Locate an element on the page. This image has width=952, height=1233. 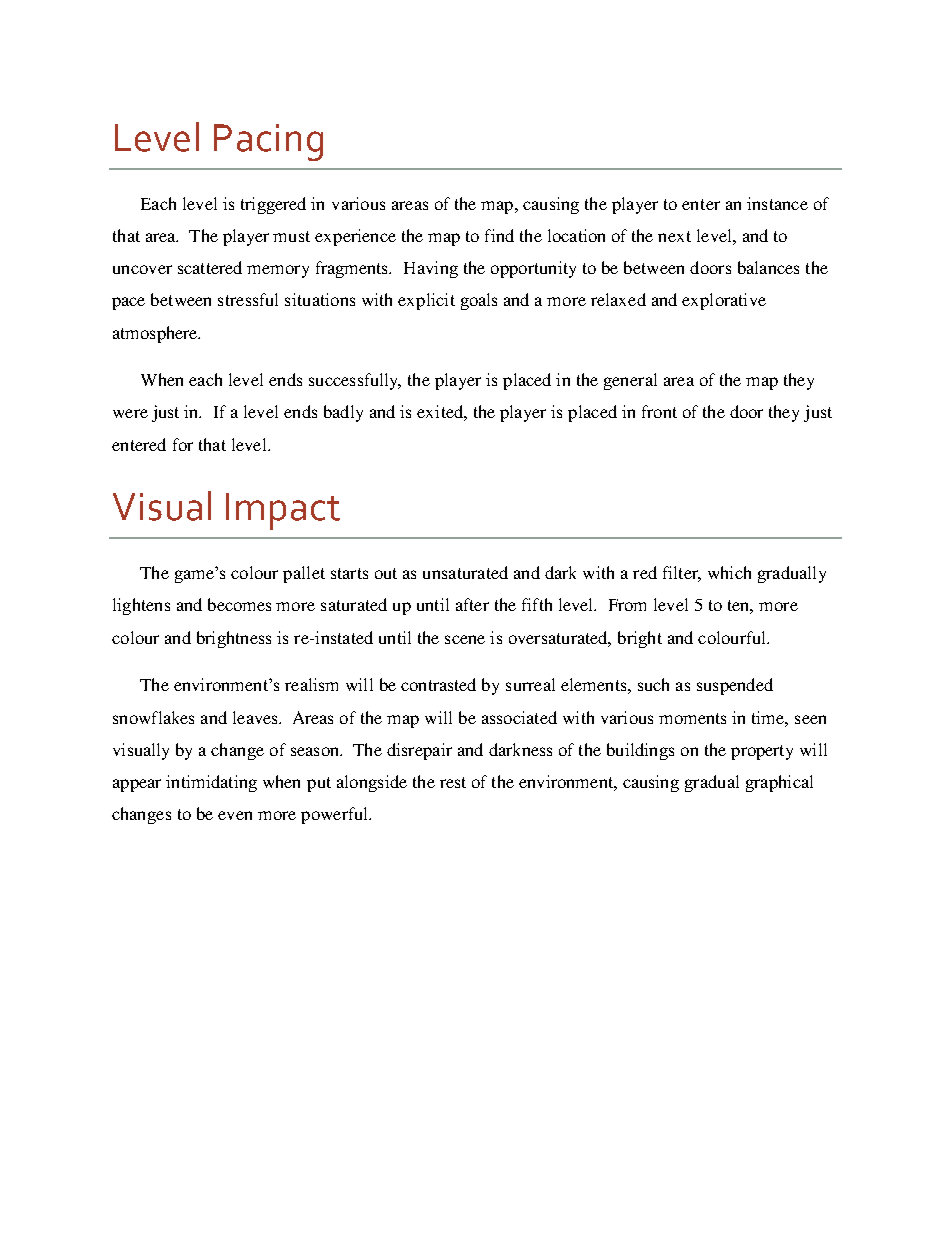
instance is located at coordinates (777, 203).
